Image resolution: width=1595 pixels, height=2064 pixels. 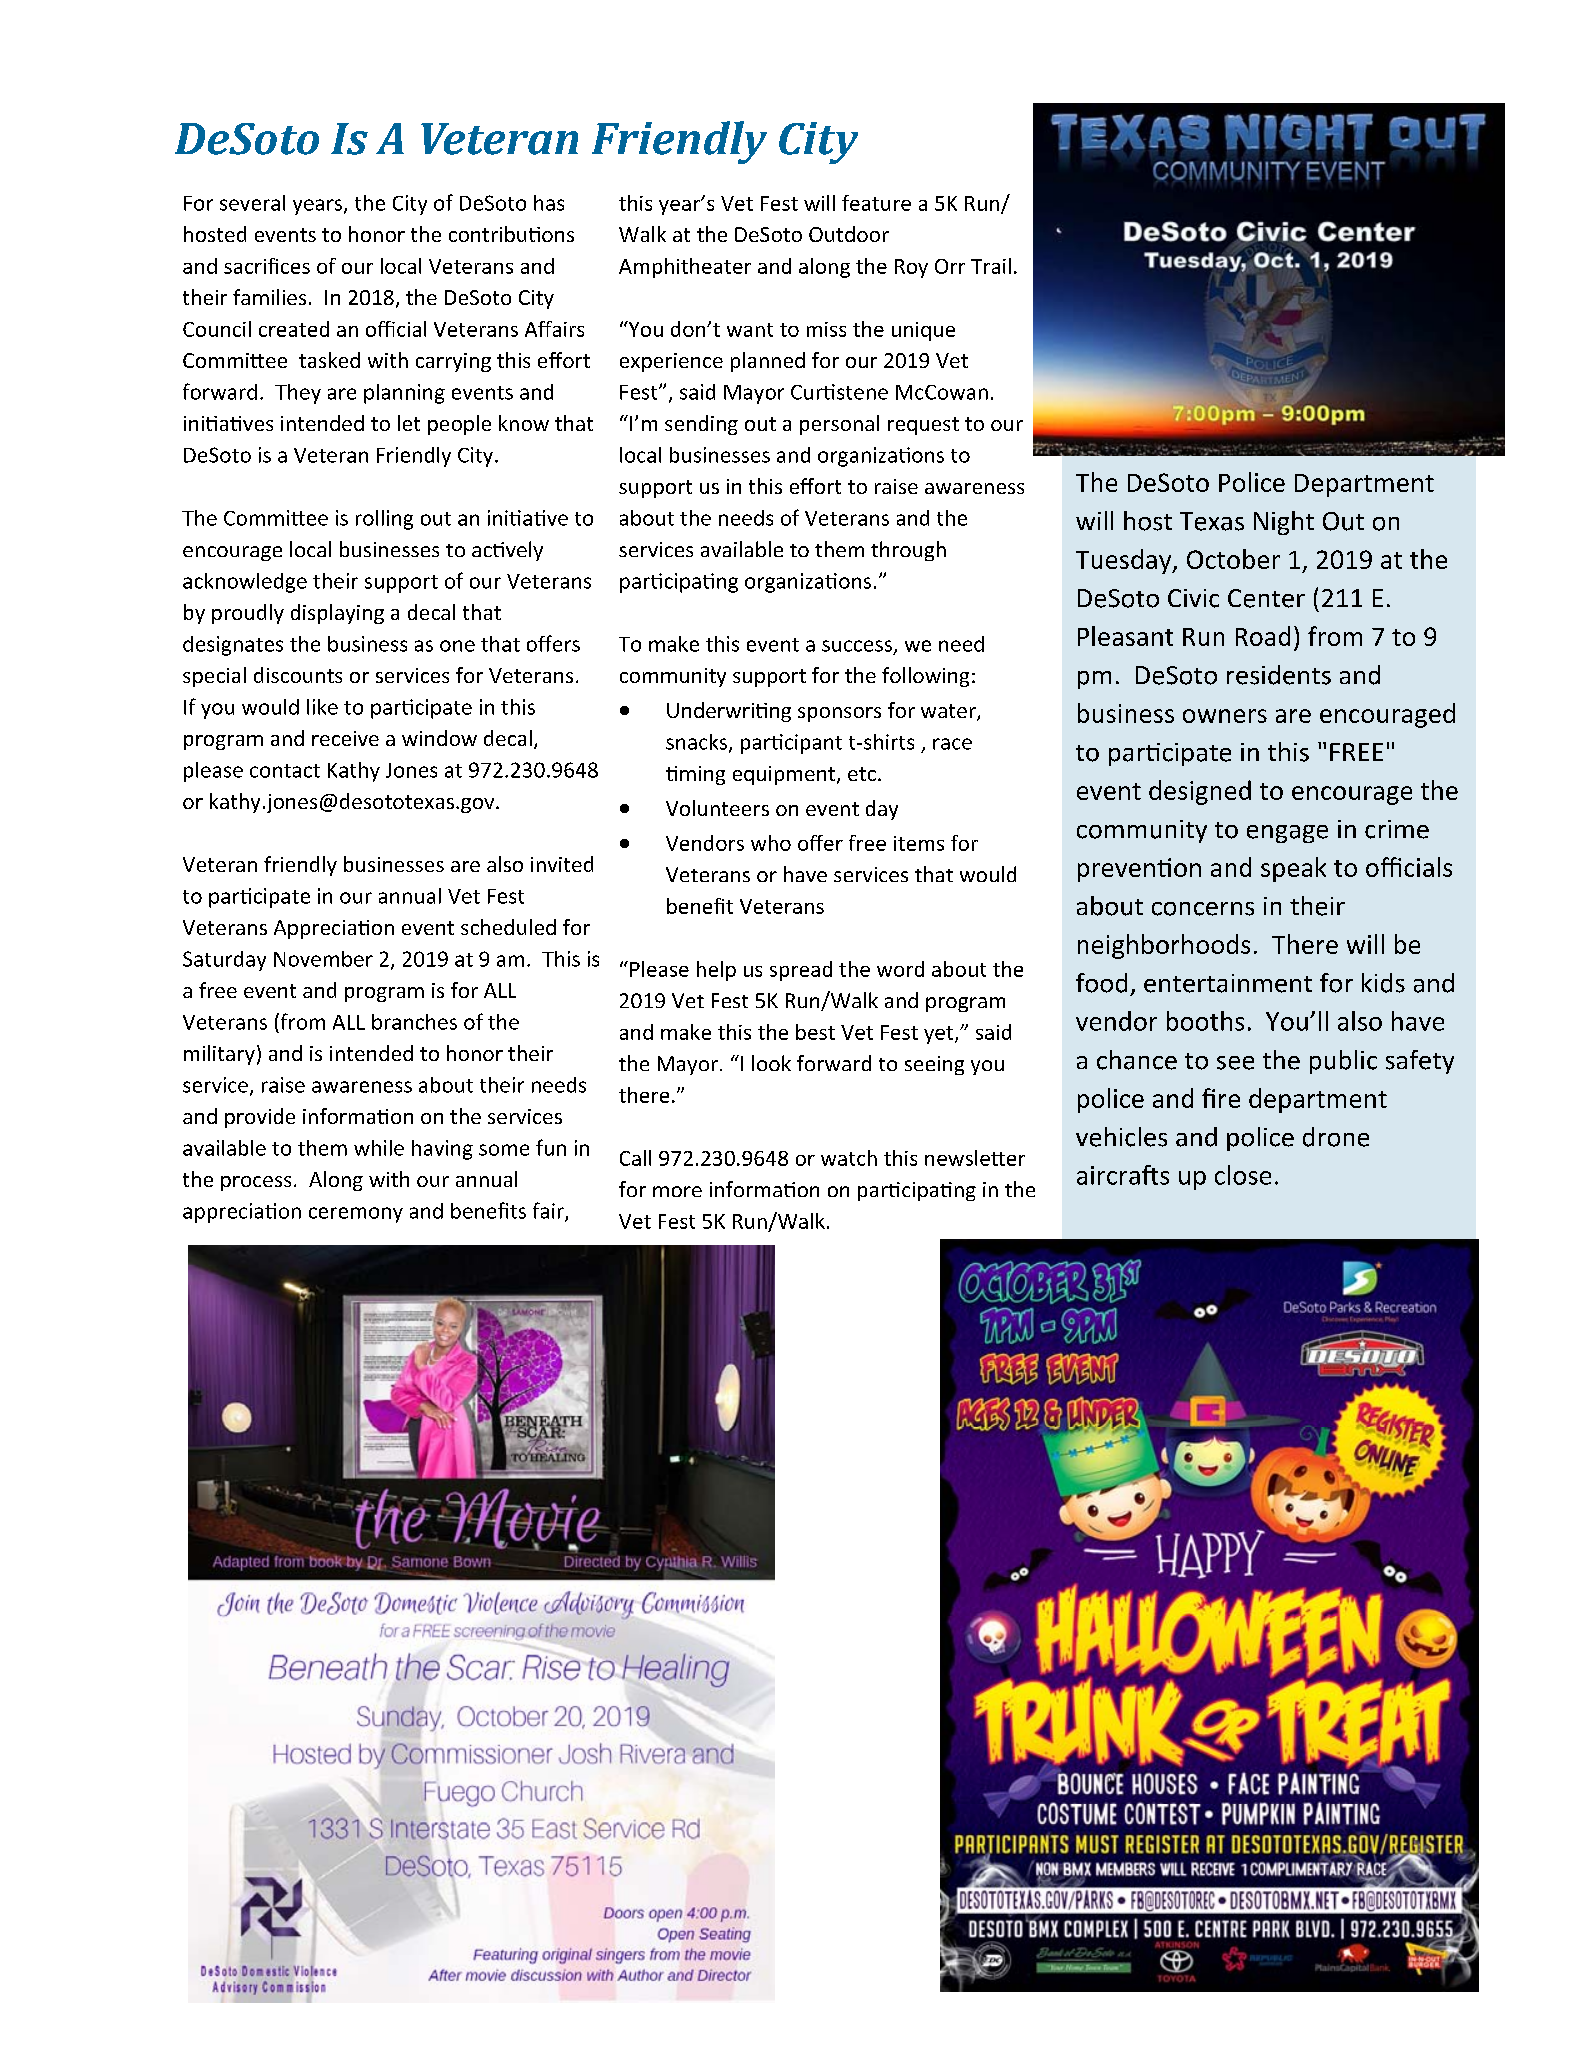 What do you see at coordinates (356, 1215) in the image?
I see `ceremony` at bounding box center [356, 1215].
